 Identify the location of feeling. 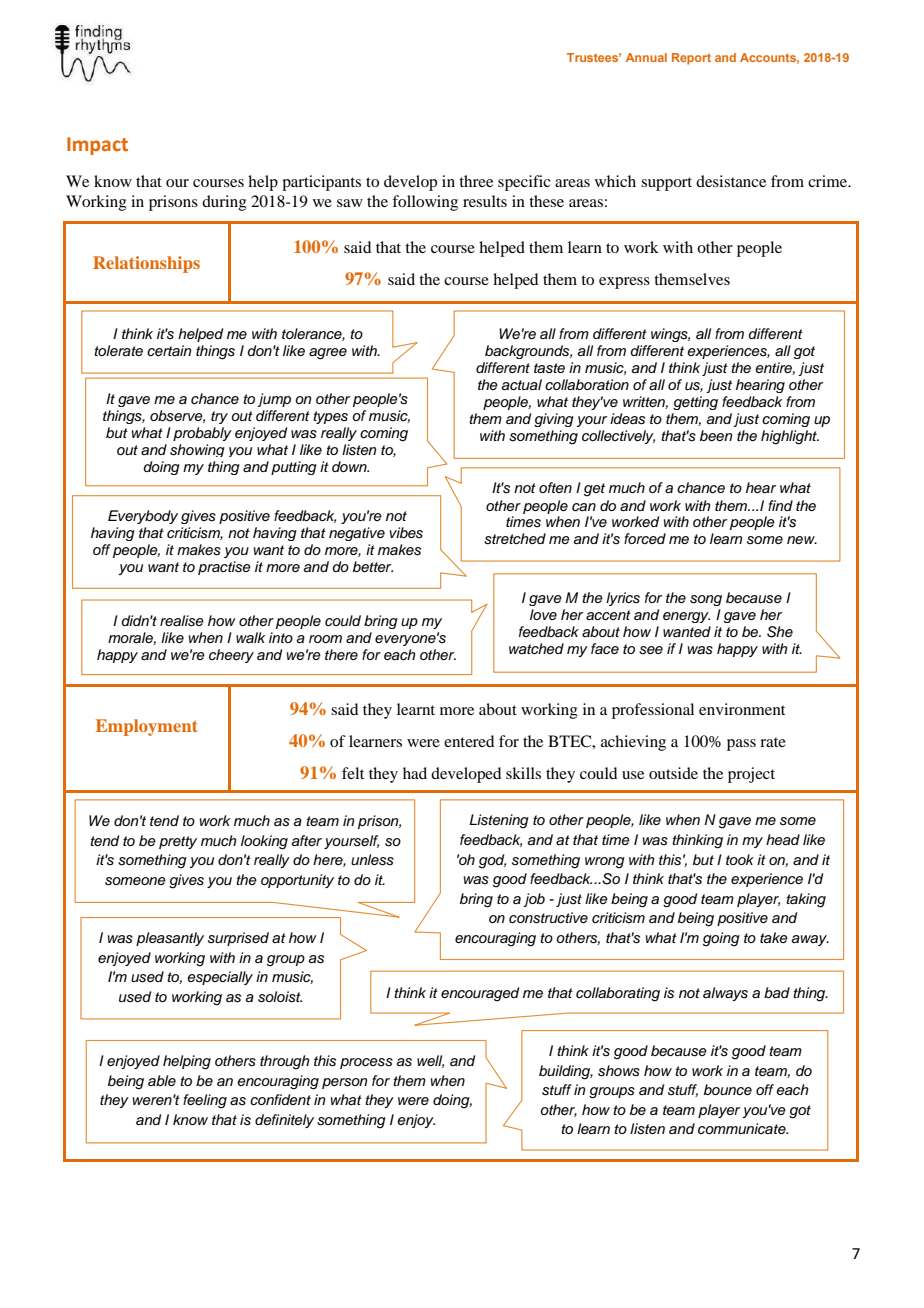
(205, 1101).
